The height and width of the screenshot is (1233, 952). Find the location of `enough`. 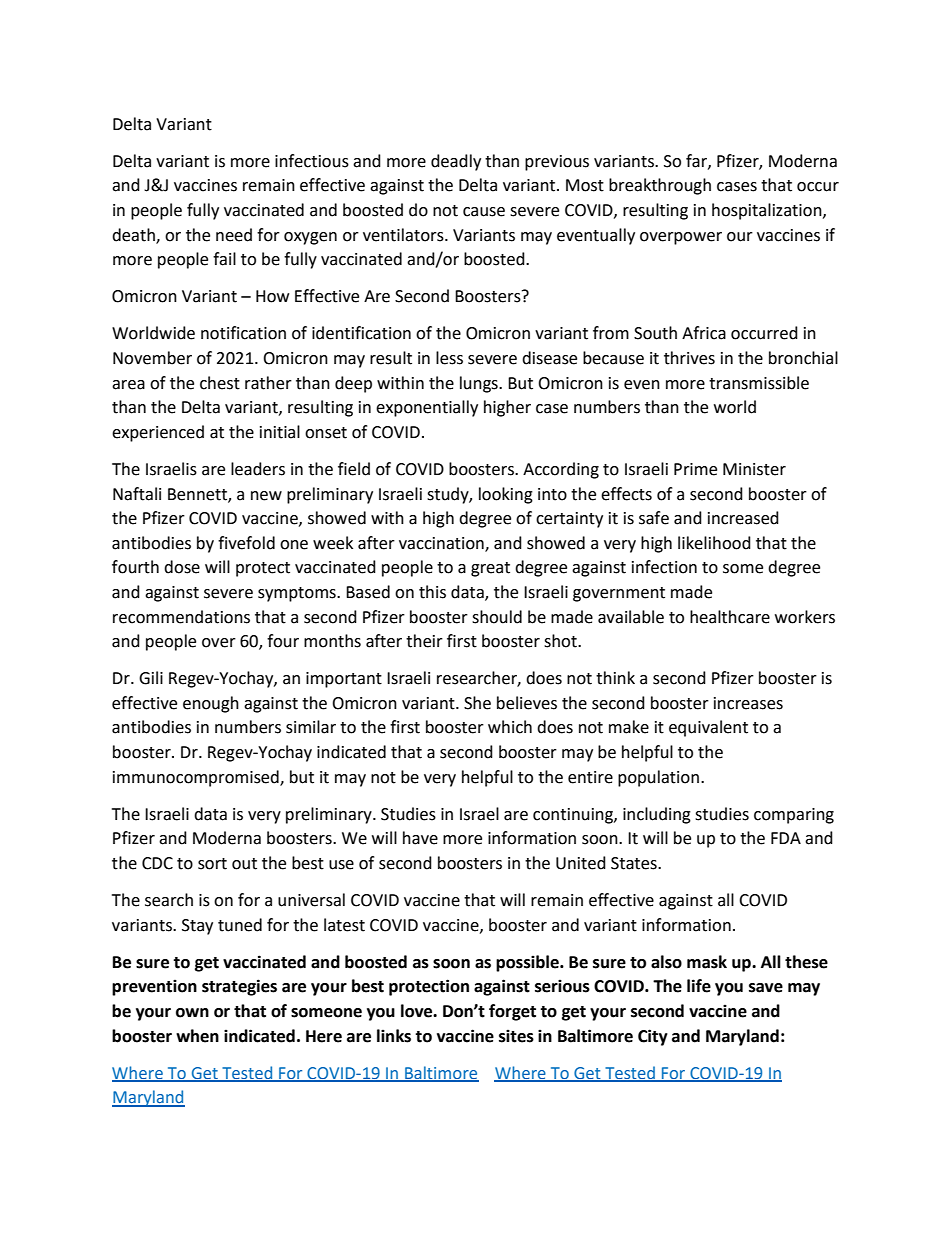

enough is located at coordinates (211, 704).
